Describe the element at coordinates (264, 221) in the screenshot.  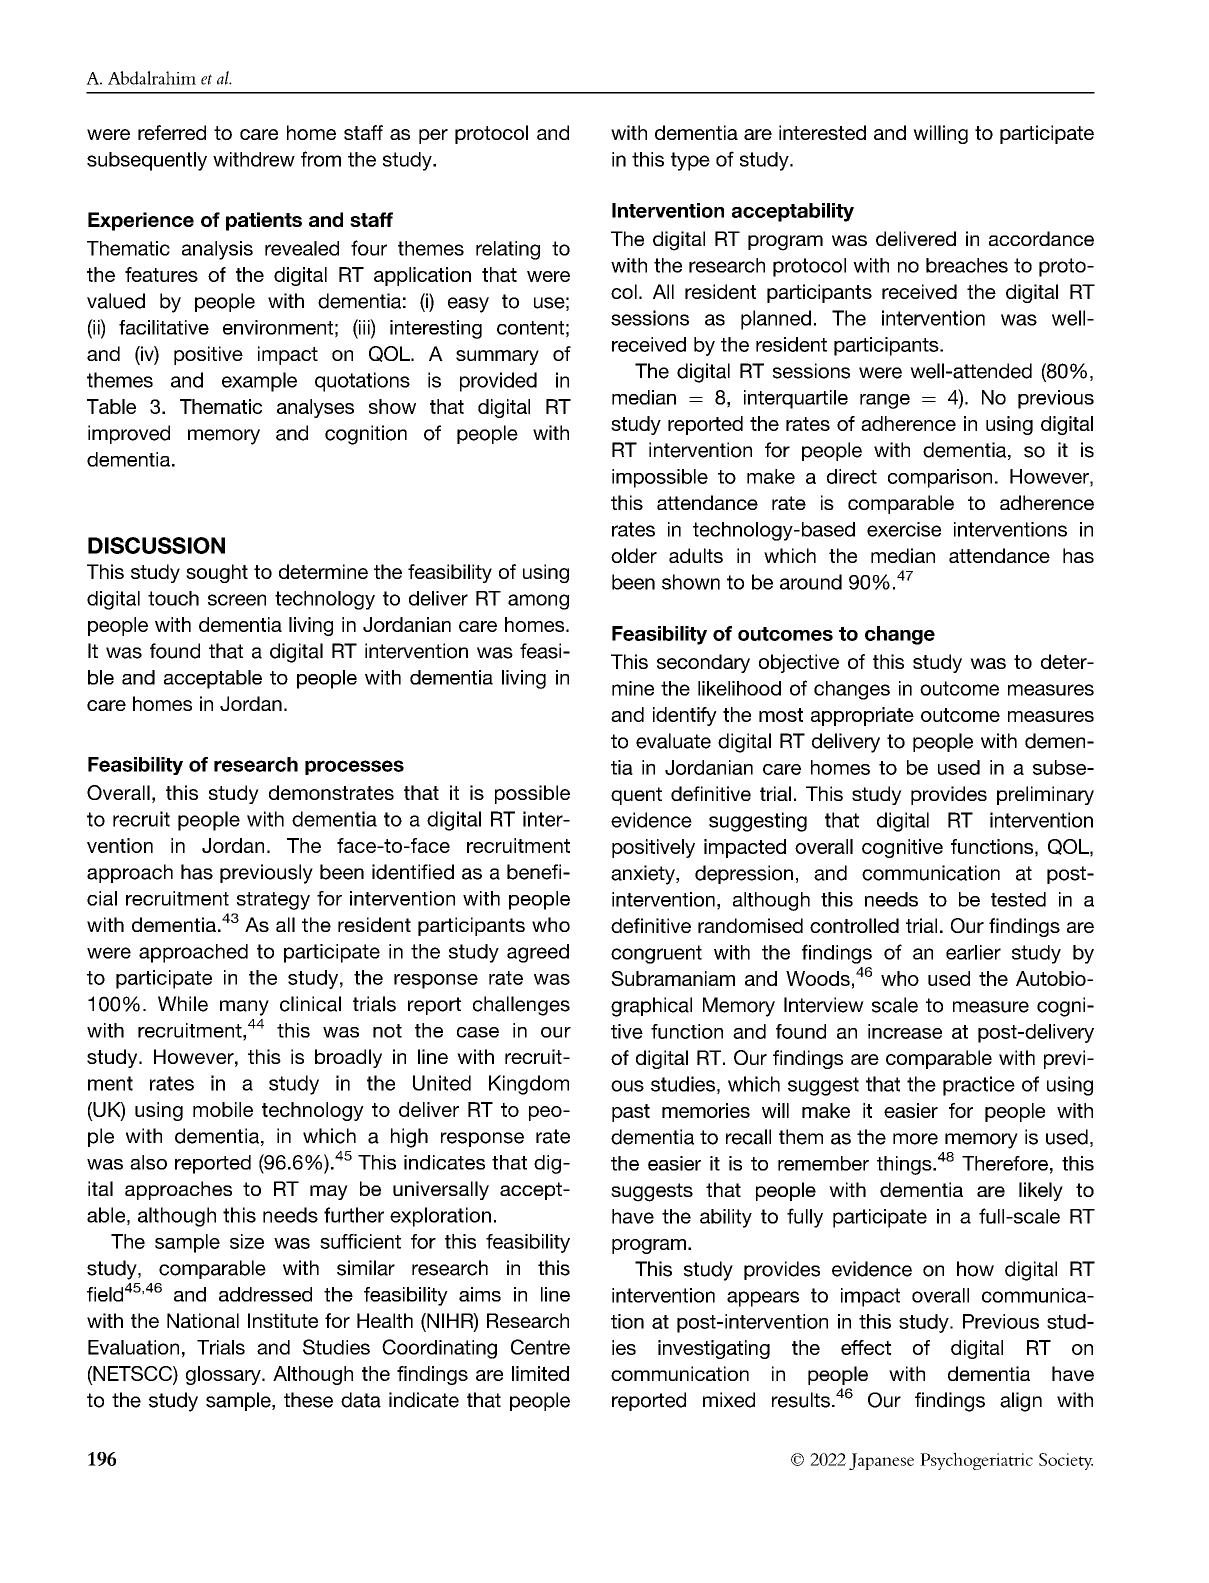
I see `patients` at that location.
